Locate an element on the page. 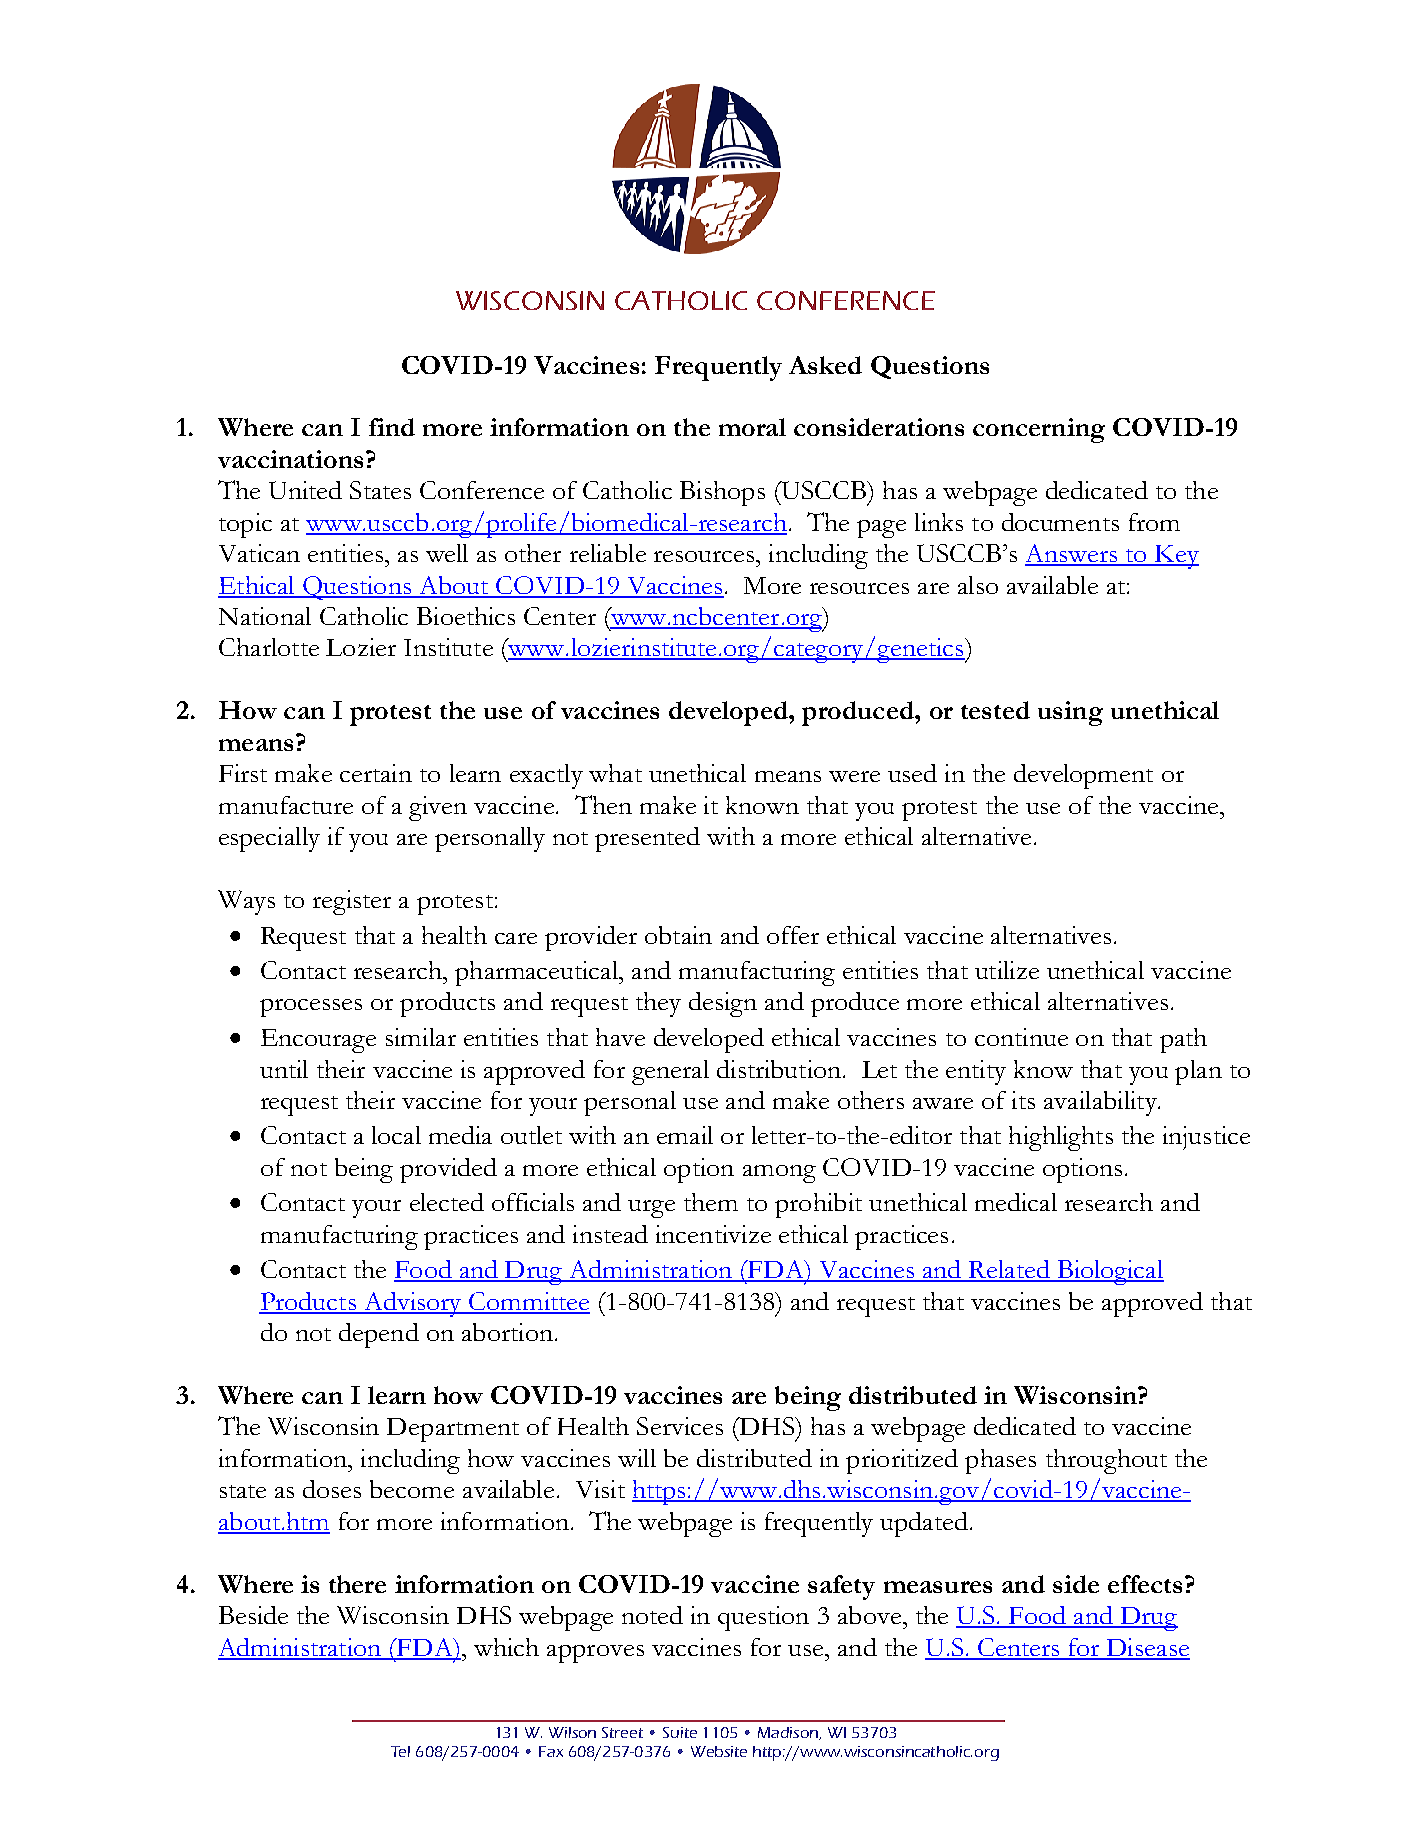 The width and height of the document is (1425, 1845). Tel is located at coordinates (400, 1751).
